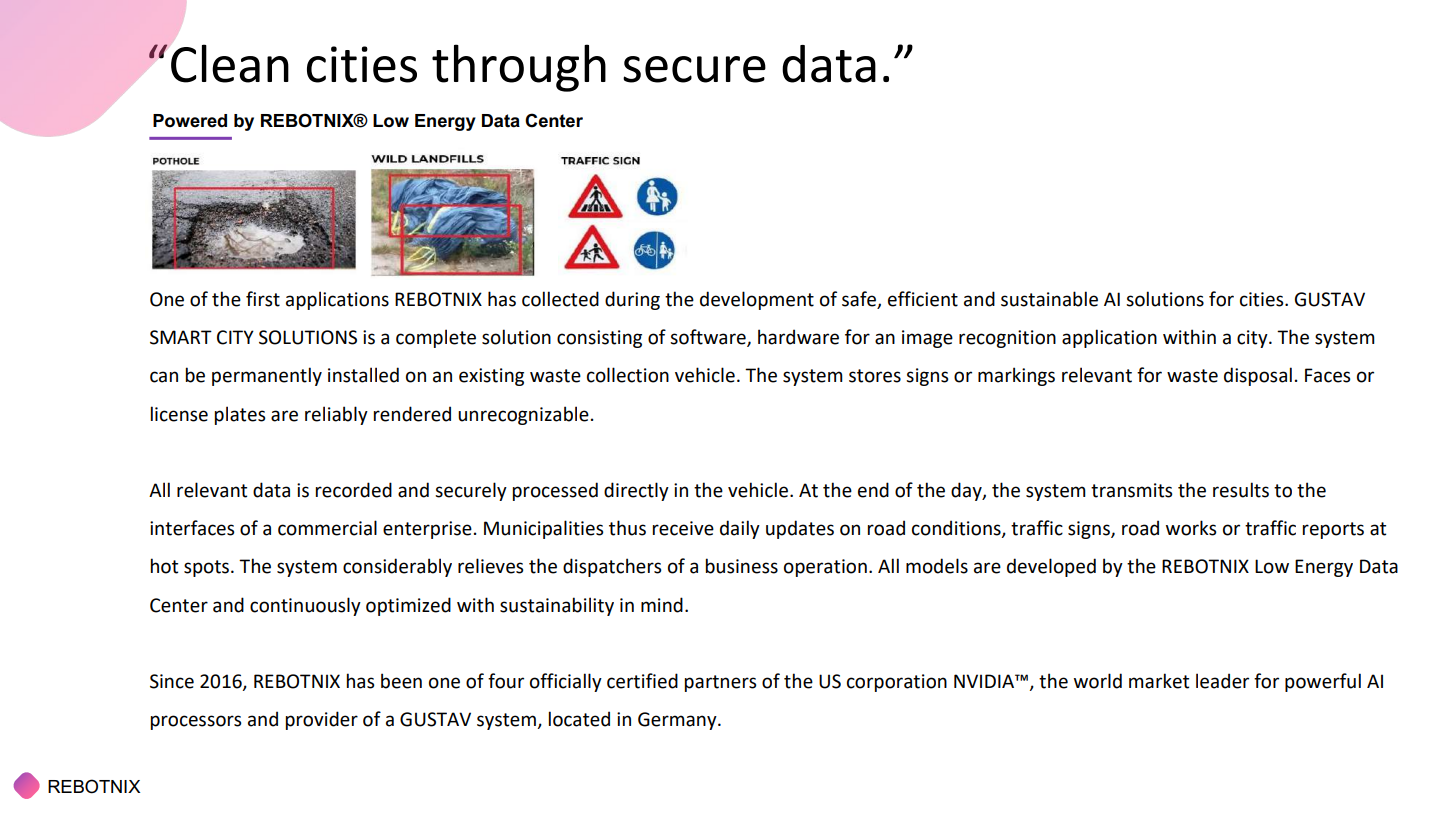 The height and width of the screenshot is (819, 1456). What do you see at coordinates (519, 68) in the screenshot?
I see `through` at bounding box center [519, 68].
